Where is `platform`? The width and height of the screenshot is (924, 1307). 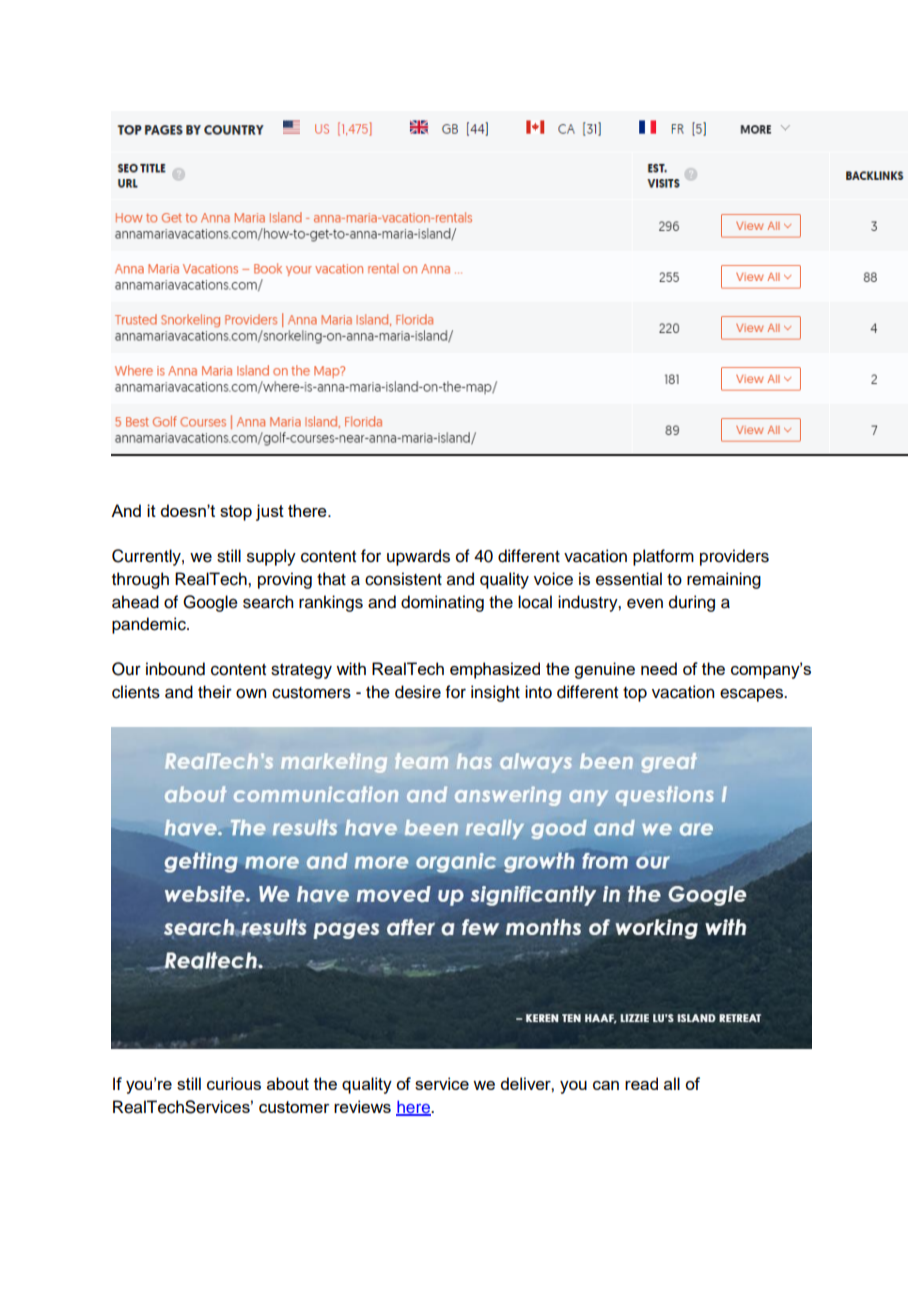
platform is located at coordinates (663, 557).
